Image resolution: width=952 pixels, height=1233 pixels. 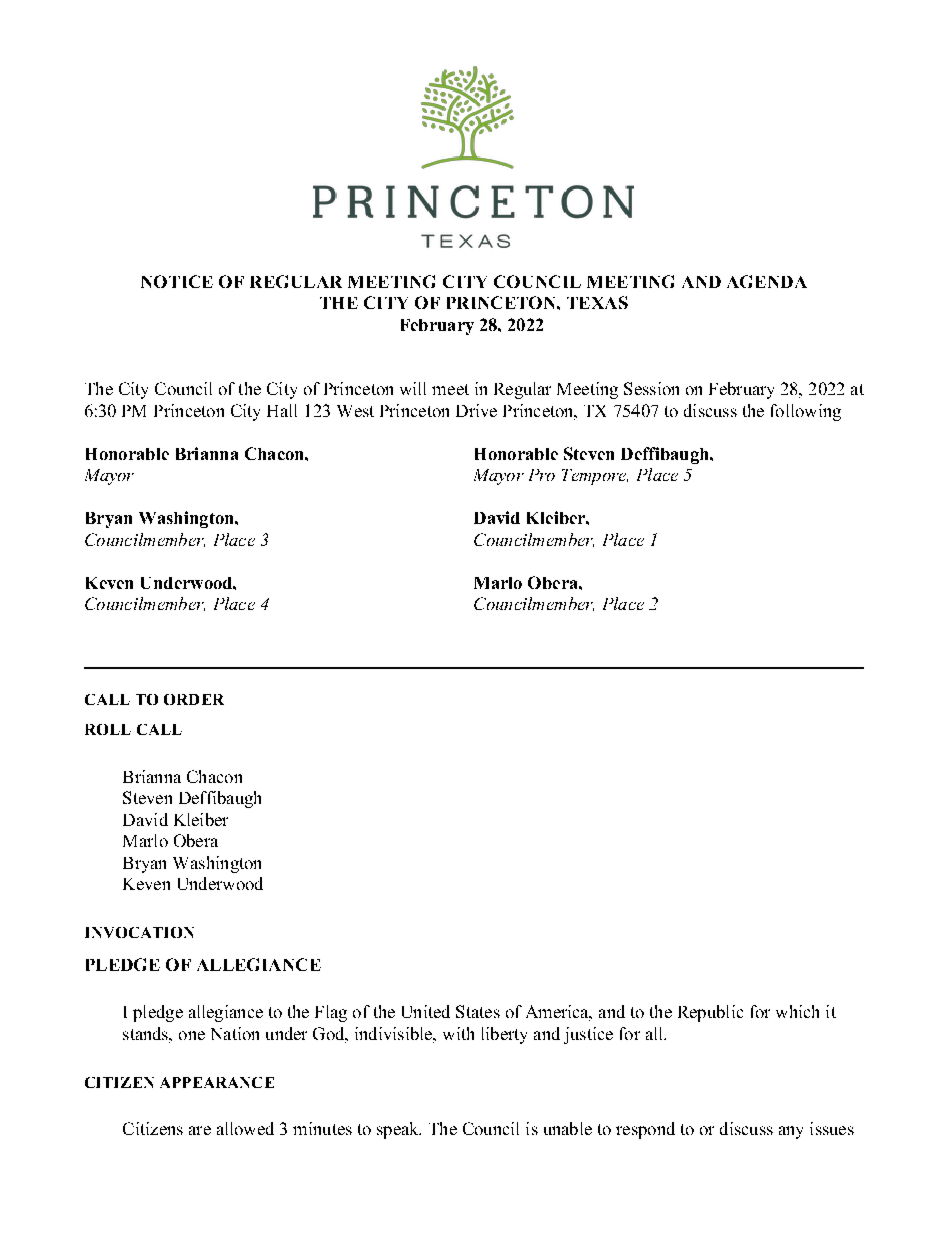 I want to click on AGENDA, so click(x=767, y=281).
